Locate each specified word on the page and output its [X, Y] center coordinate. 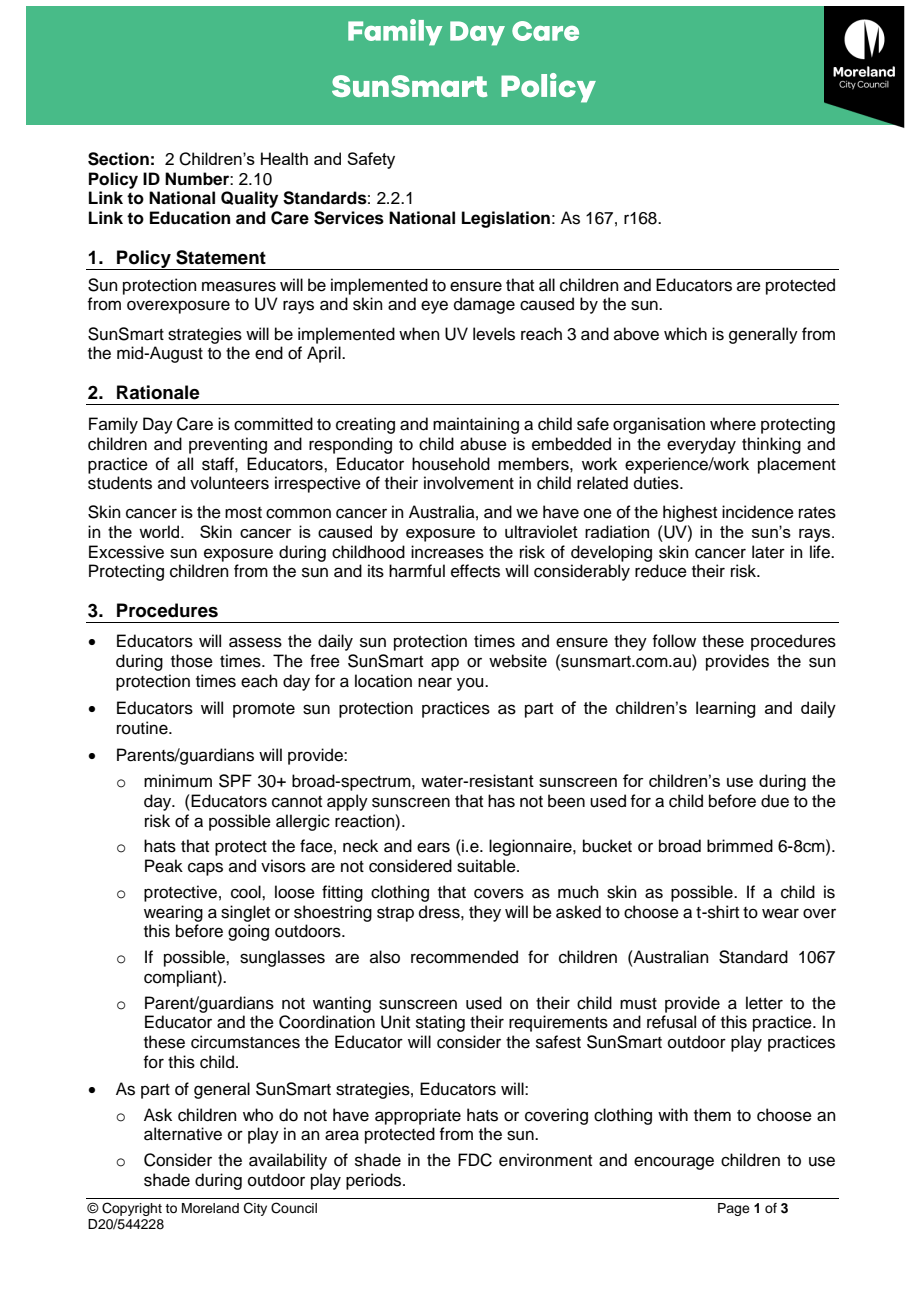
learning [725, 709]
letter [764, 1003]
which [685, 334]
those [192, 661]
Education [190, 218]
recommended [464, 957]
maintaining [476, 425]
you [471, 684]
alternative [183, 1134]
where [733, 424]
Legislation [506, 219]
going [248, 932]
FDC [475, 1160]
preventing [228, 445]
